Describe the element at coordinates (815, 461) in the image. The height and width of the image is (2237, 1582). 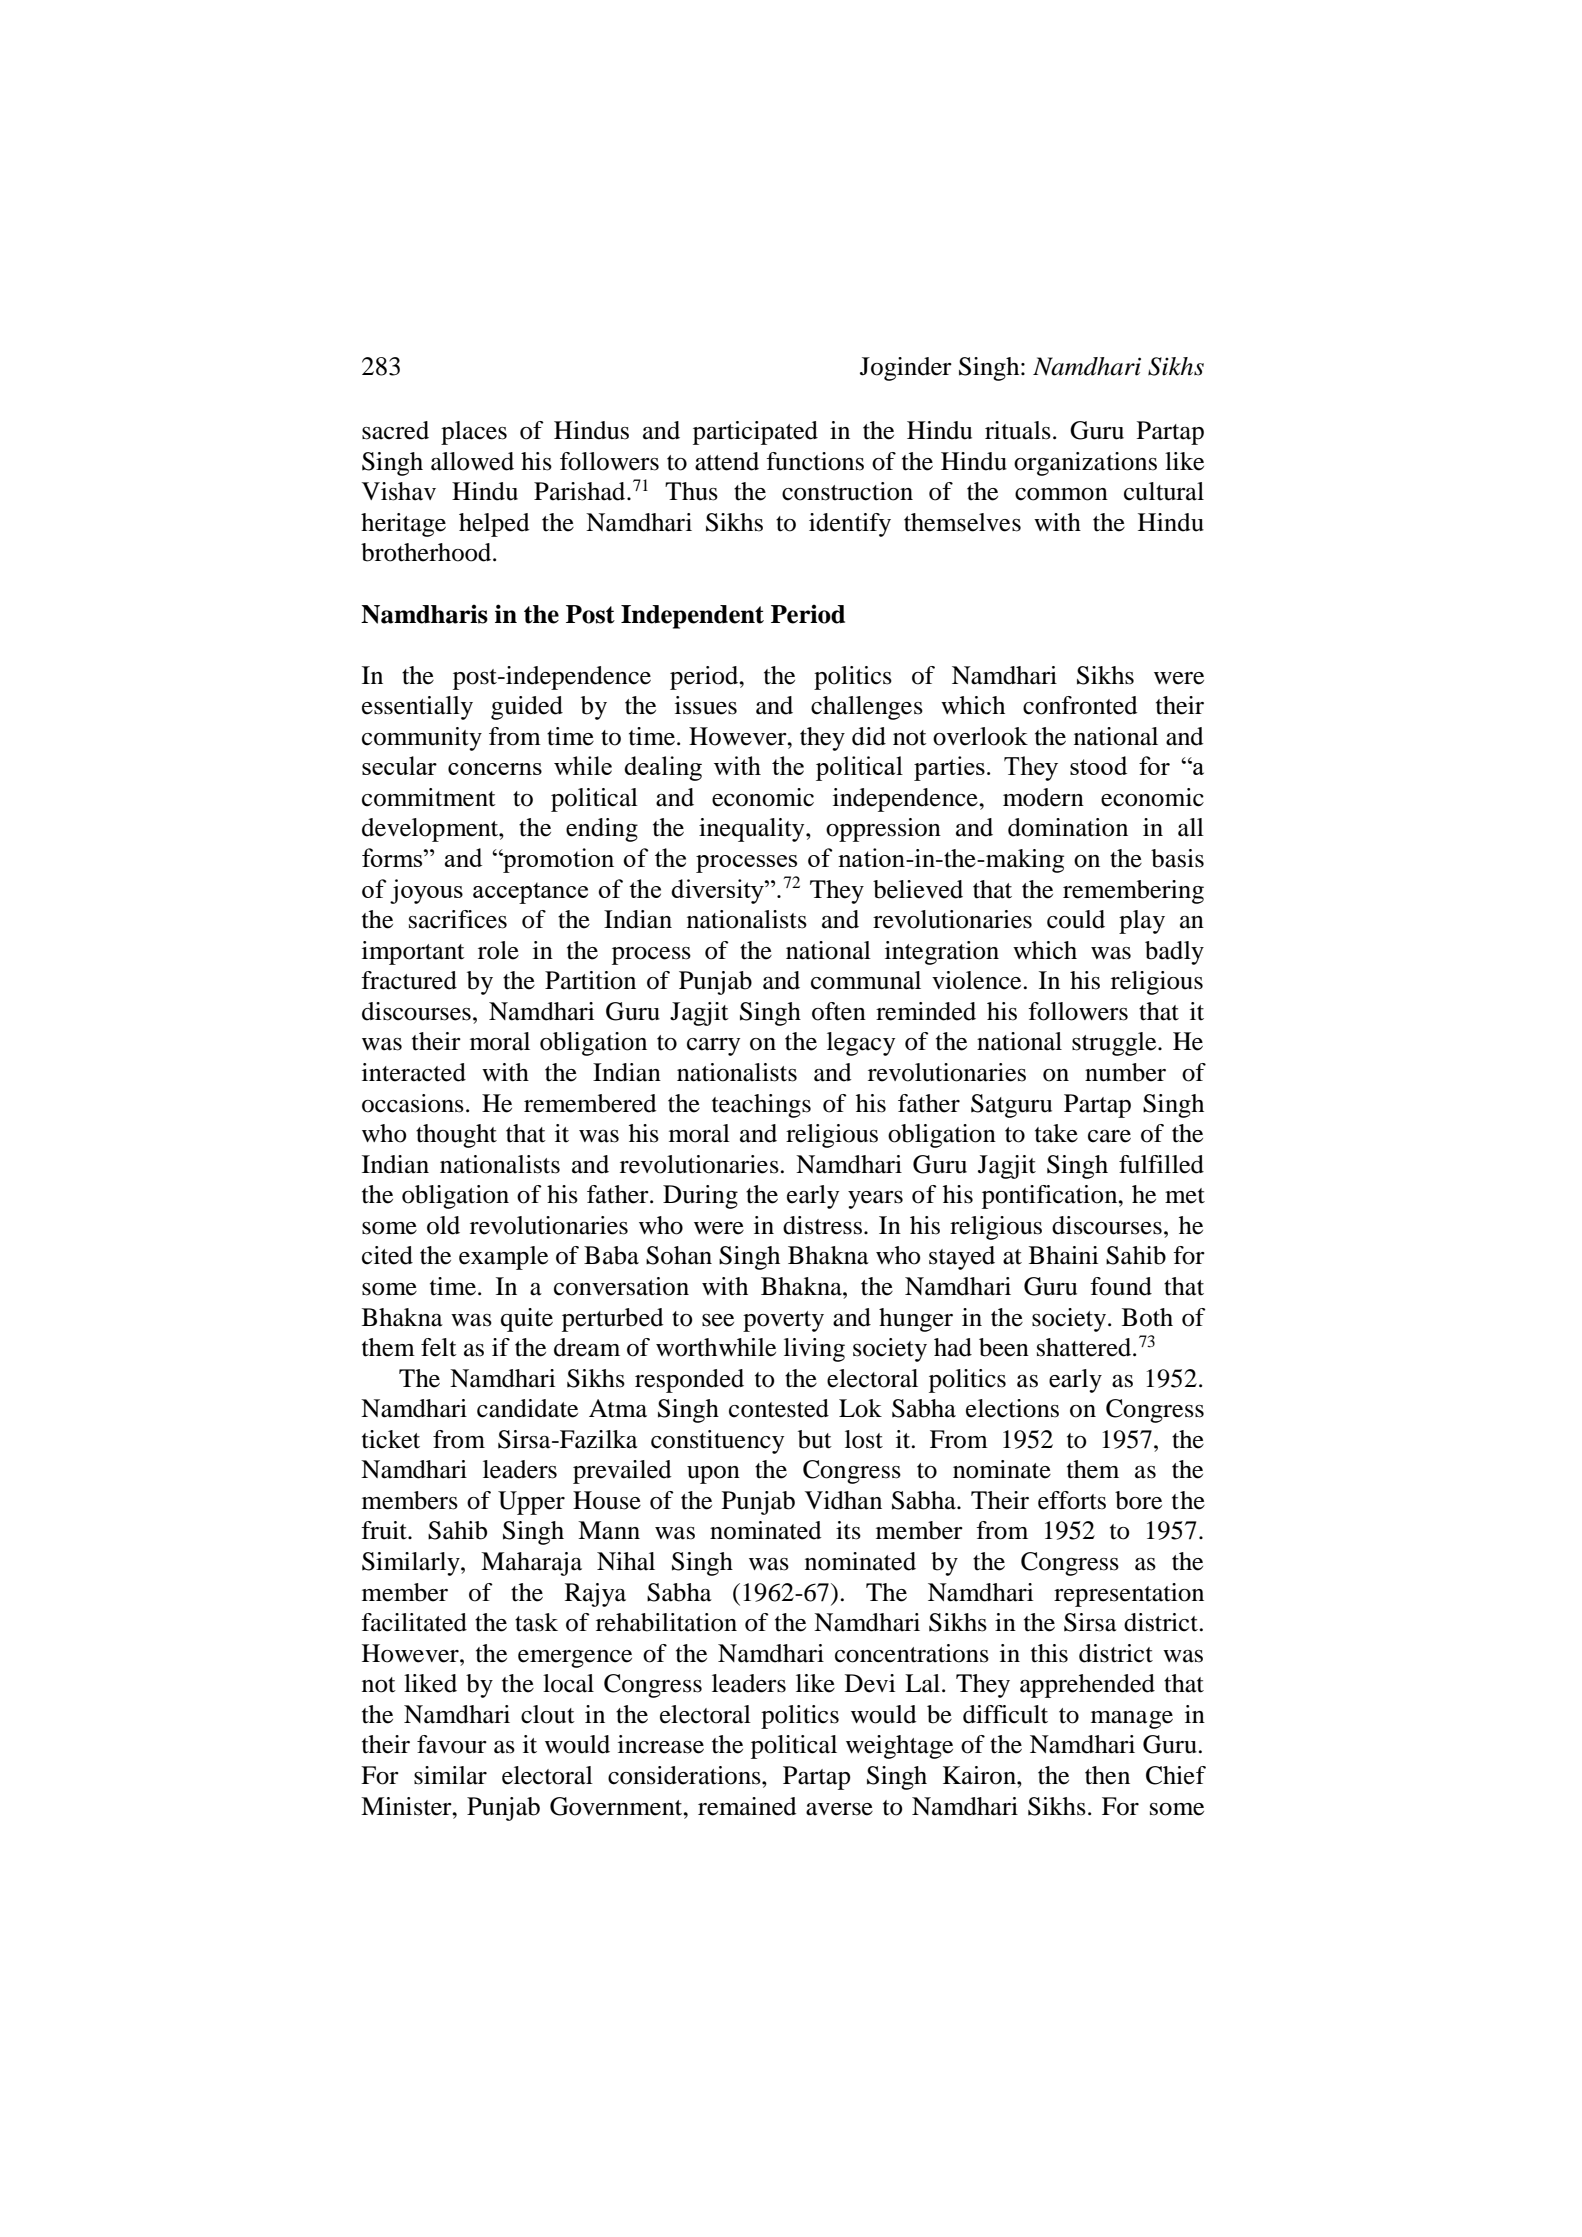
I see `functions` at that location.
